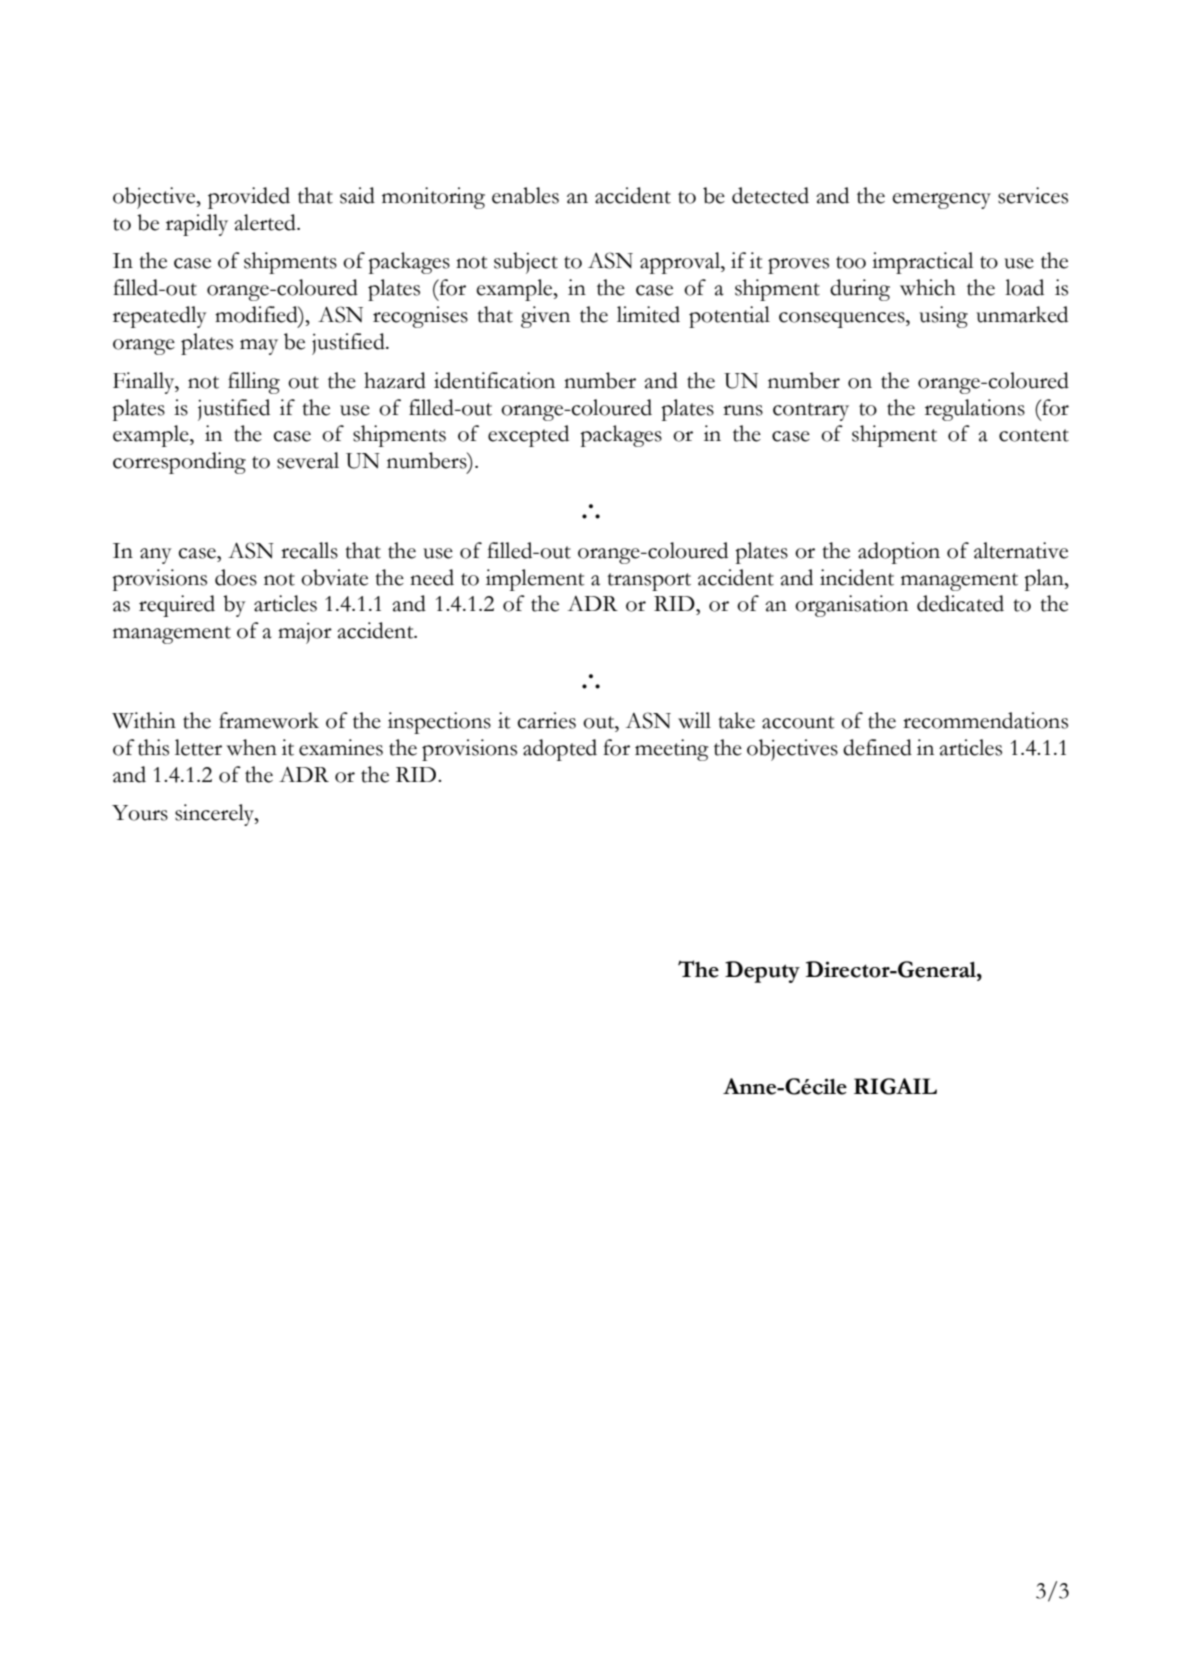  I want to click on Yours, so click(140, 813).
